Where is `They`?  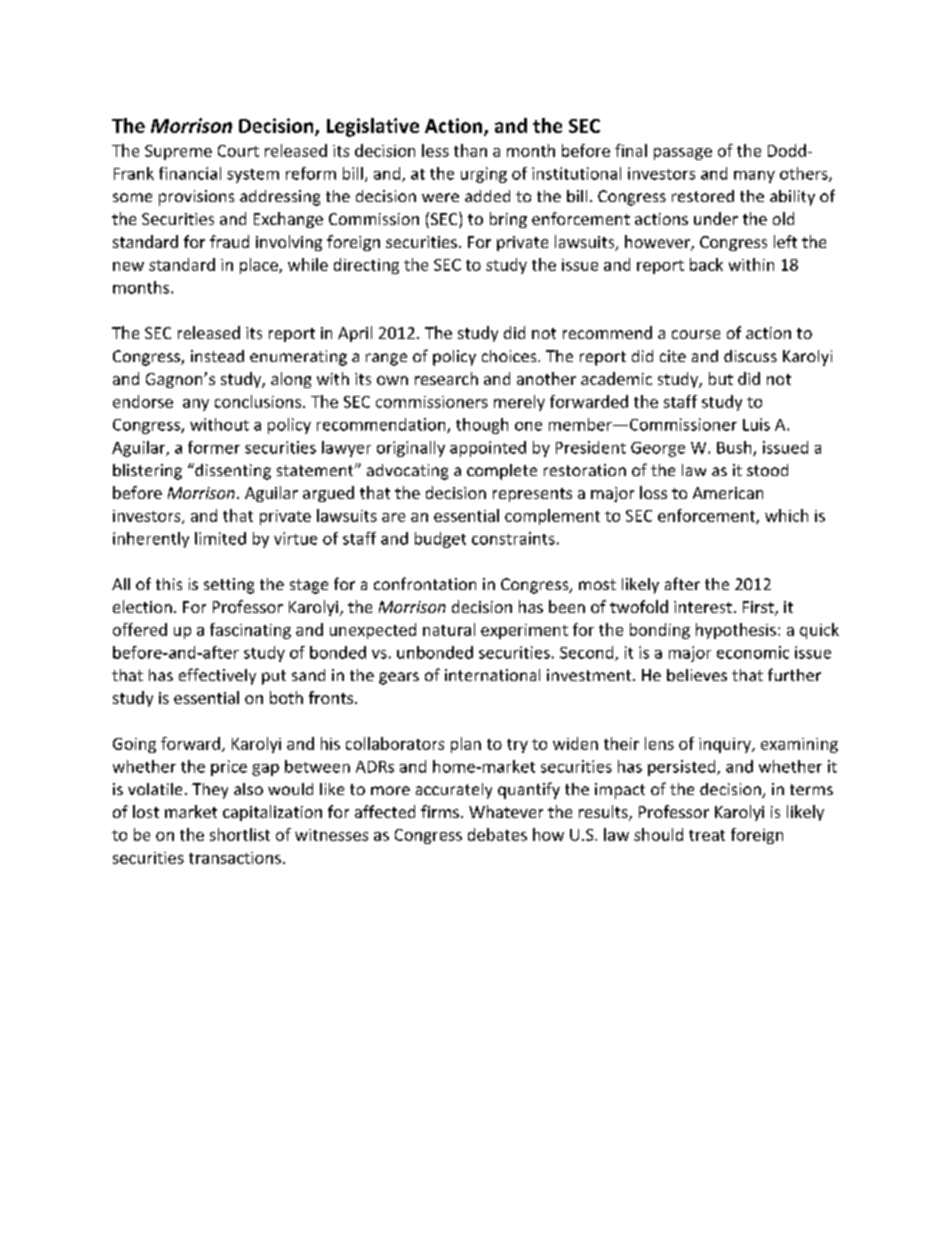 They is located at coordinates (210, 791).
